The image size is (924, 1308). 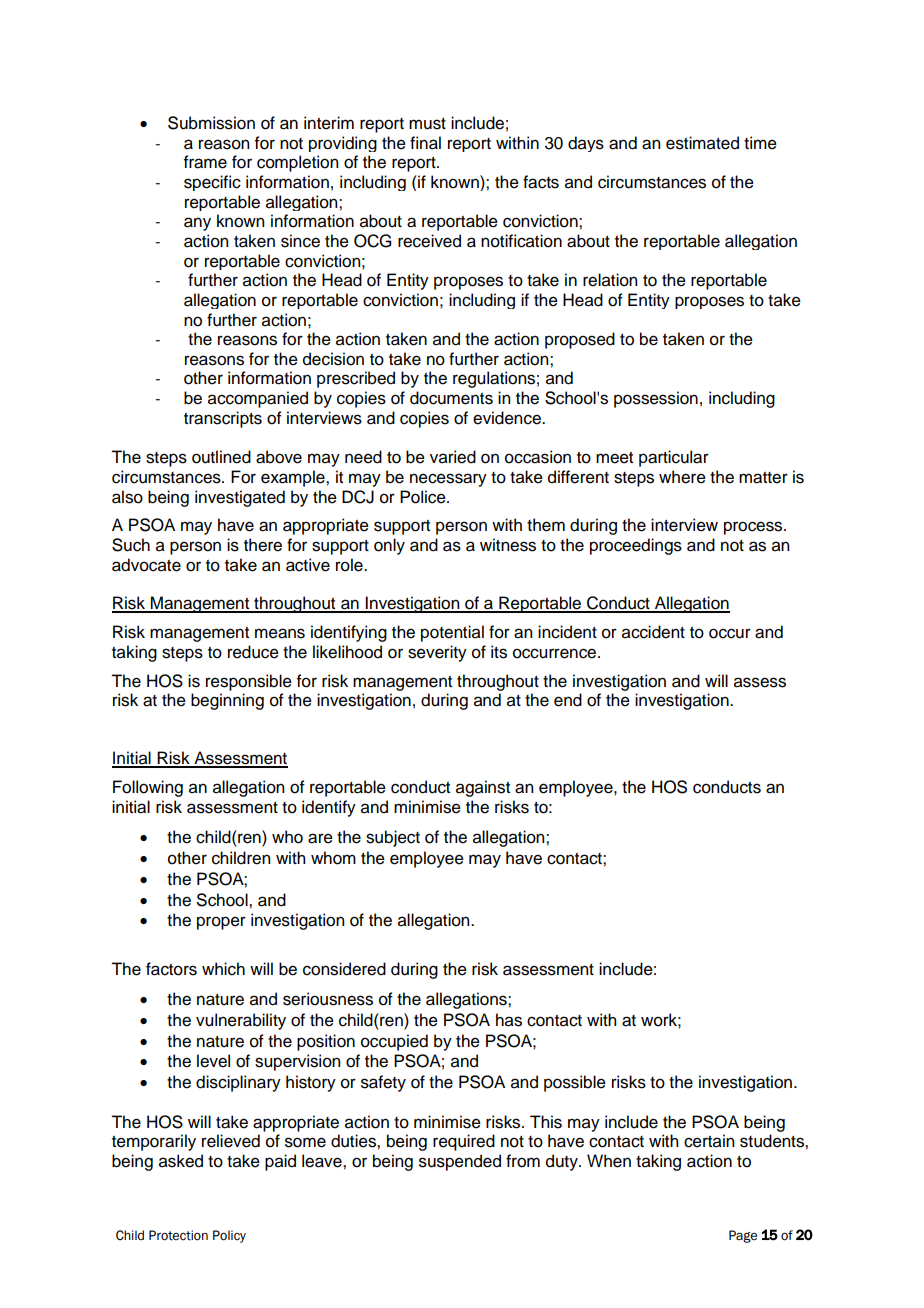 What do you see at coordinates (229, 1236) in the screenshot?
I see `Policy` at bounding box center [229, 1236].
